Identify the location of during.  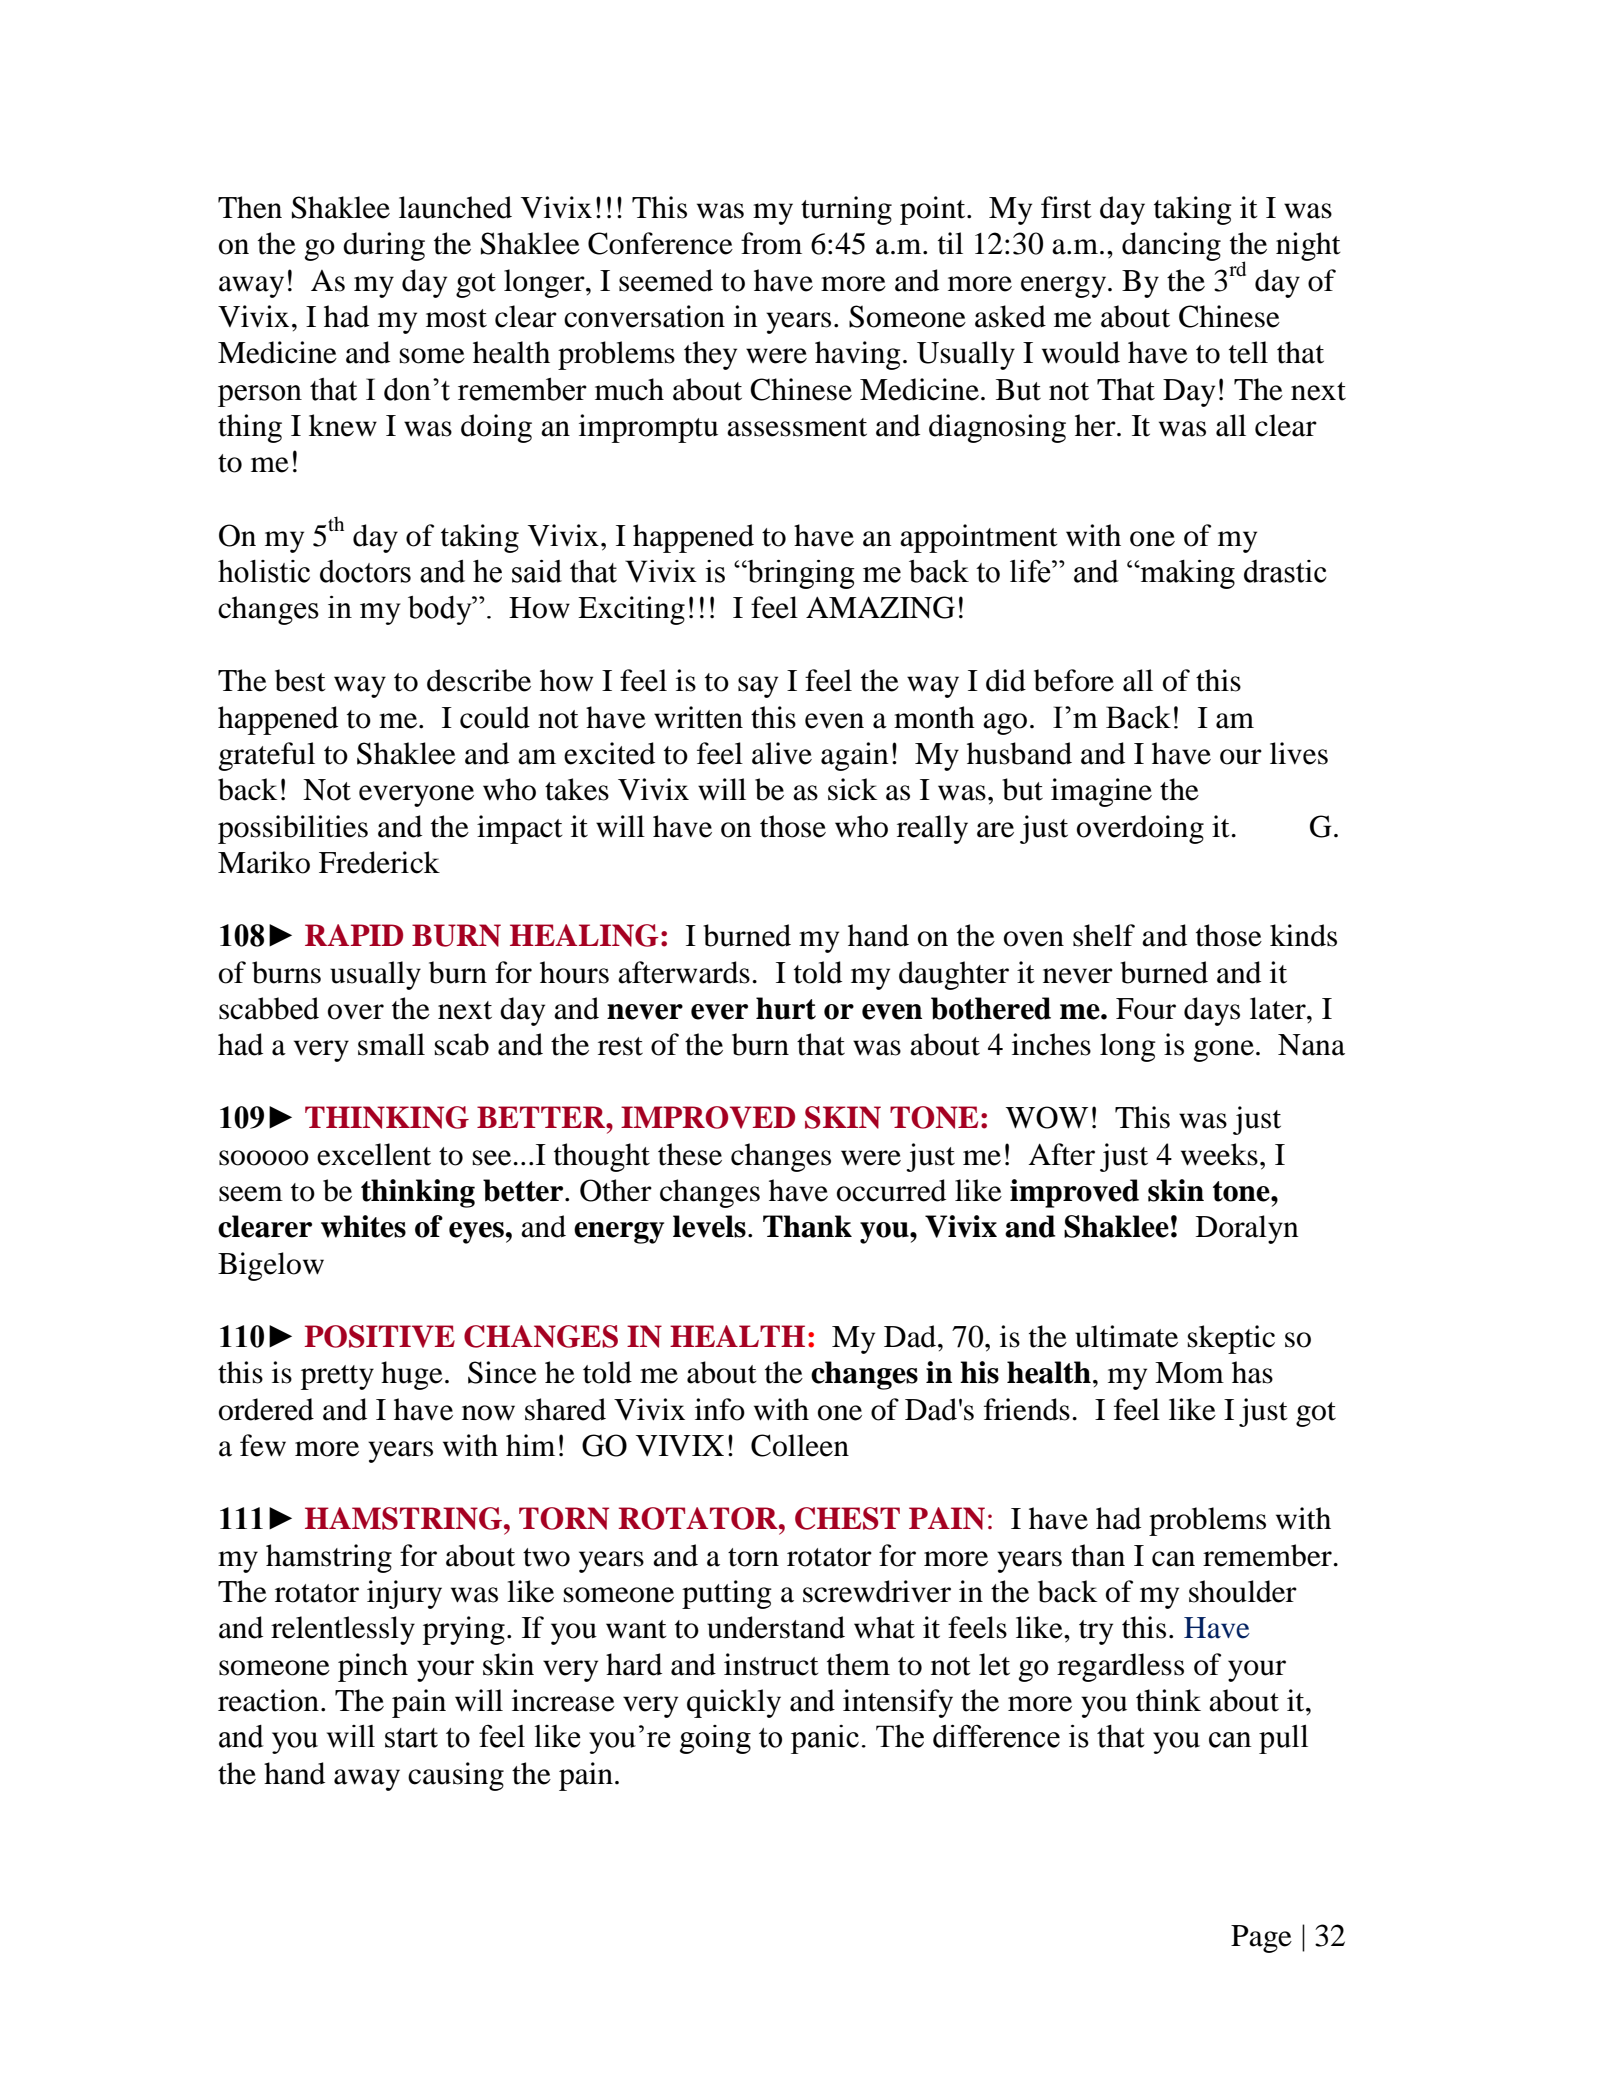
(384, 246).
